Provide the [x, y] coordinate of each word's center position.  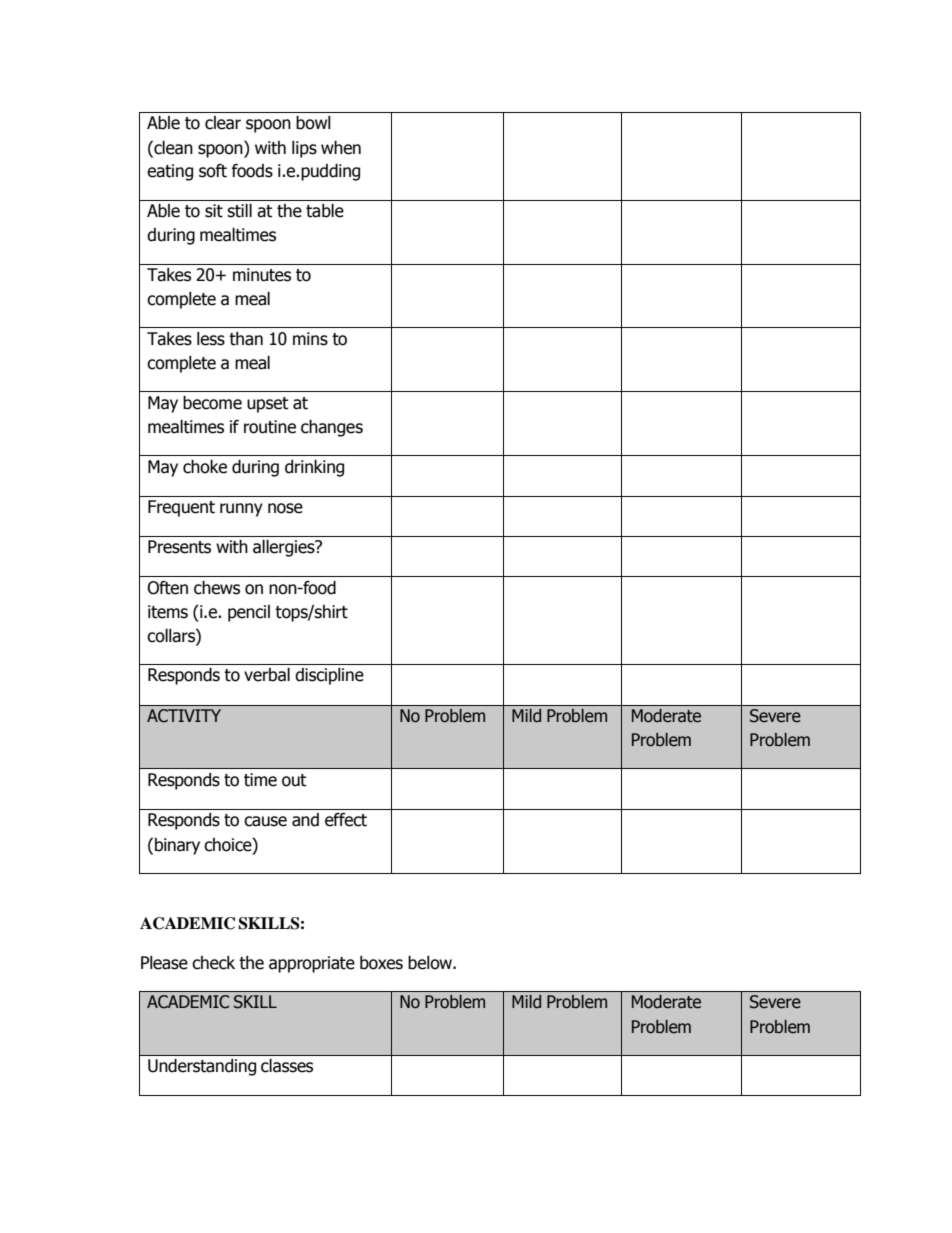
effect [346, 820]
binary [177, 846]
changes [332, 428]
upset [267, 405]
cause [265, 821]
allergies [285, 548]
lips [304, 149]
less [211, 339]
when [341, 148]
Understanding [202, 1067]
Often [167, 588]
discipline [329, 676]
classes [287, 1065]
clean [172, 148]
